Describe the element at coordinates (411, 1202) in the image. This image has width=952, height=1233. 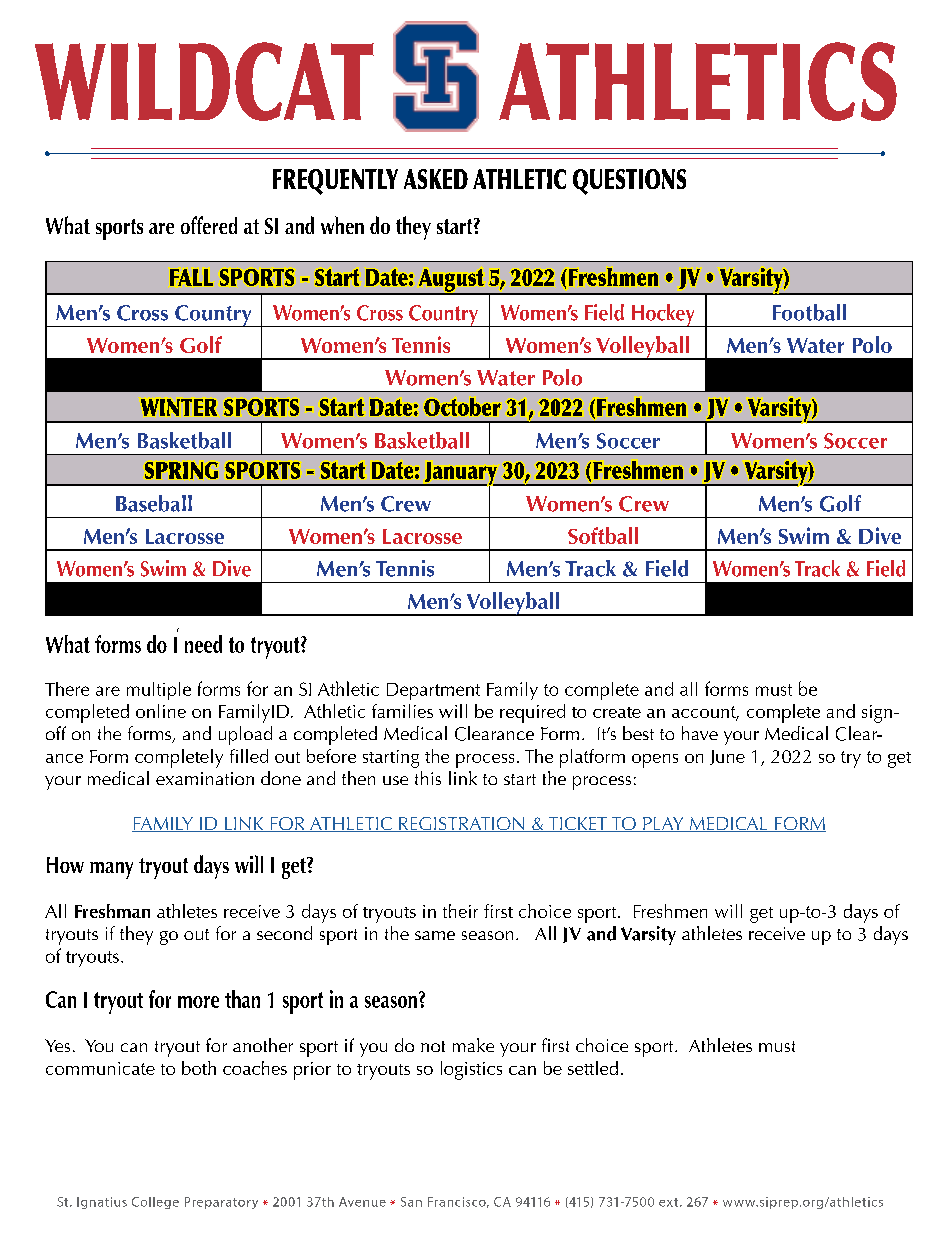
I see `San` at that location.
